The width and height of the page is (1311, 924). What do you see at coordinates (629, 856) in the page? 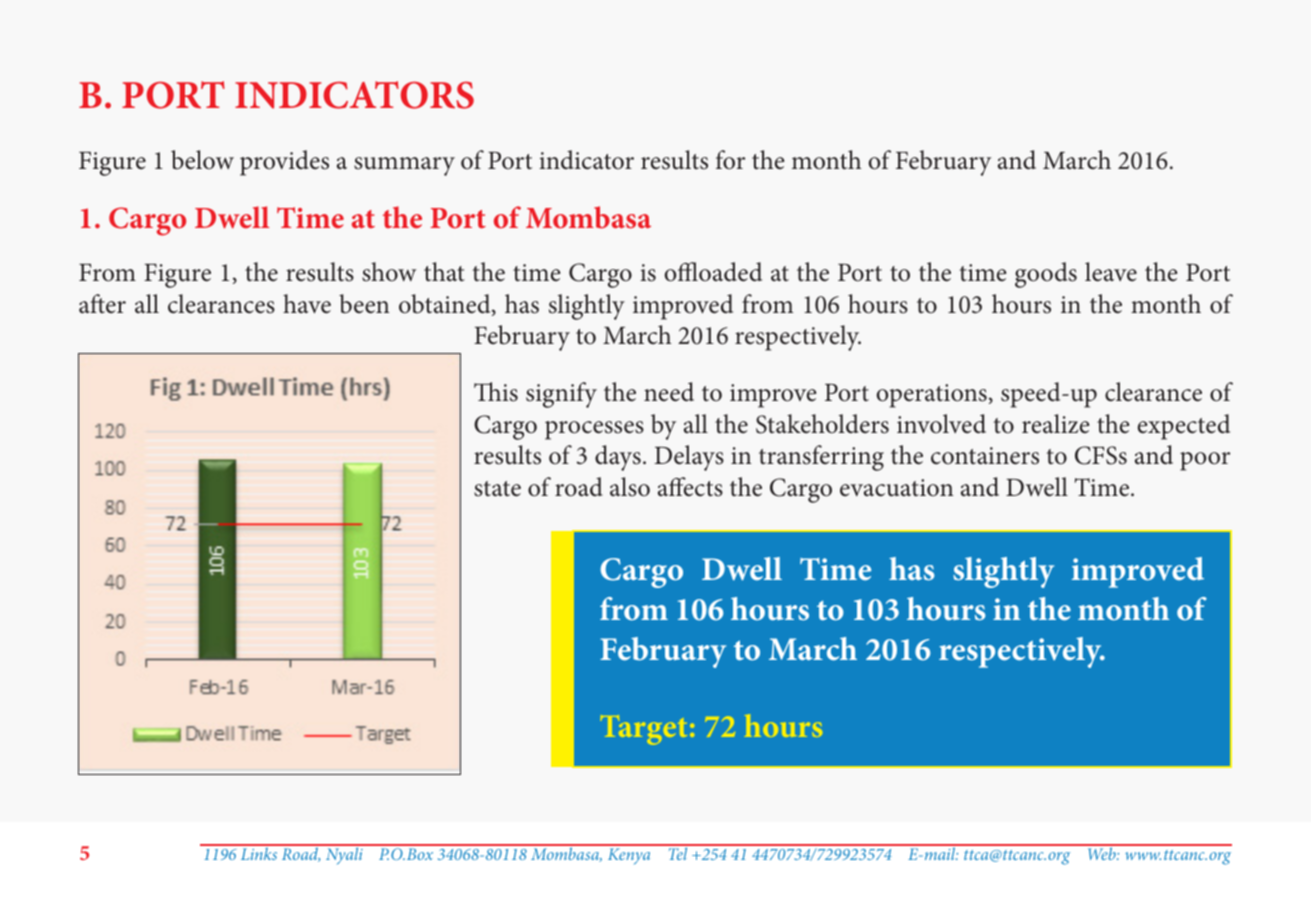
I see `Kenya` at bounding box center [629, 856].
